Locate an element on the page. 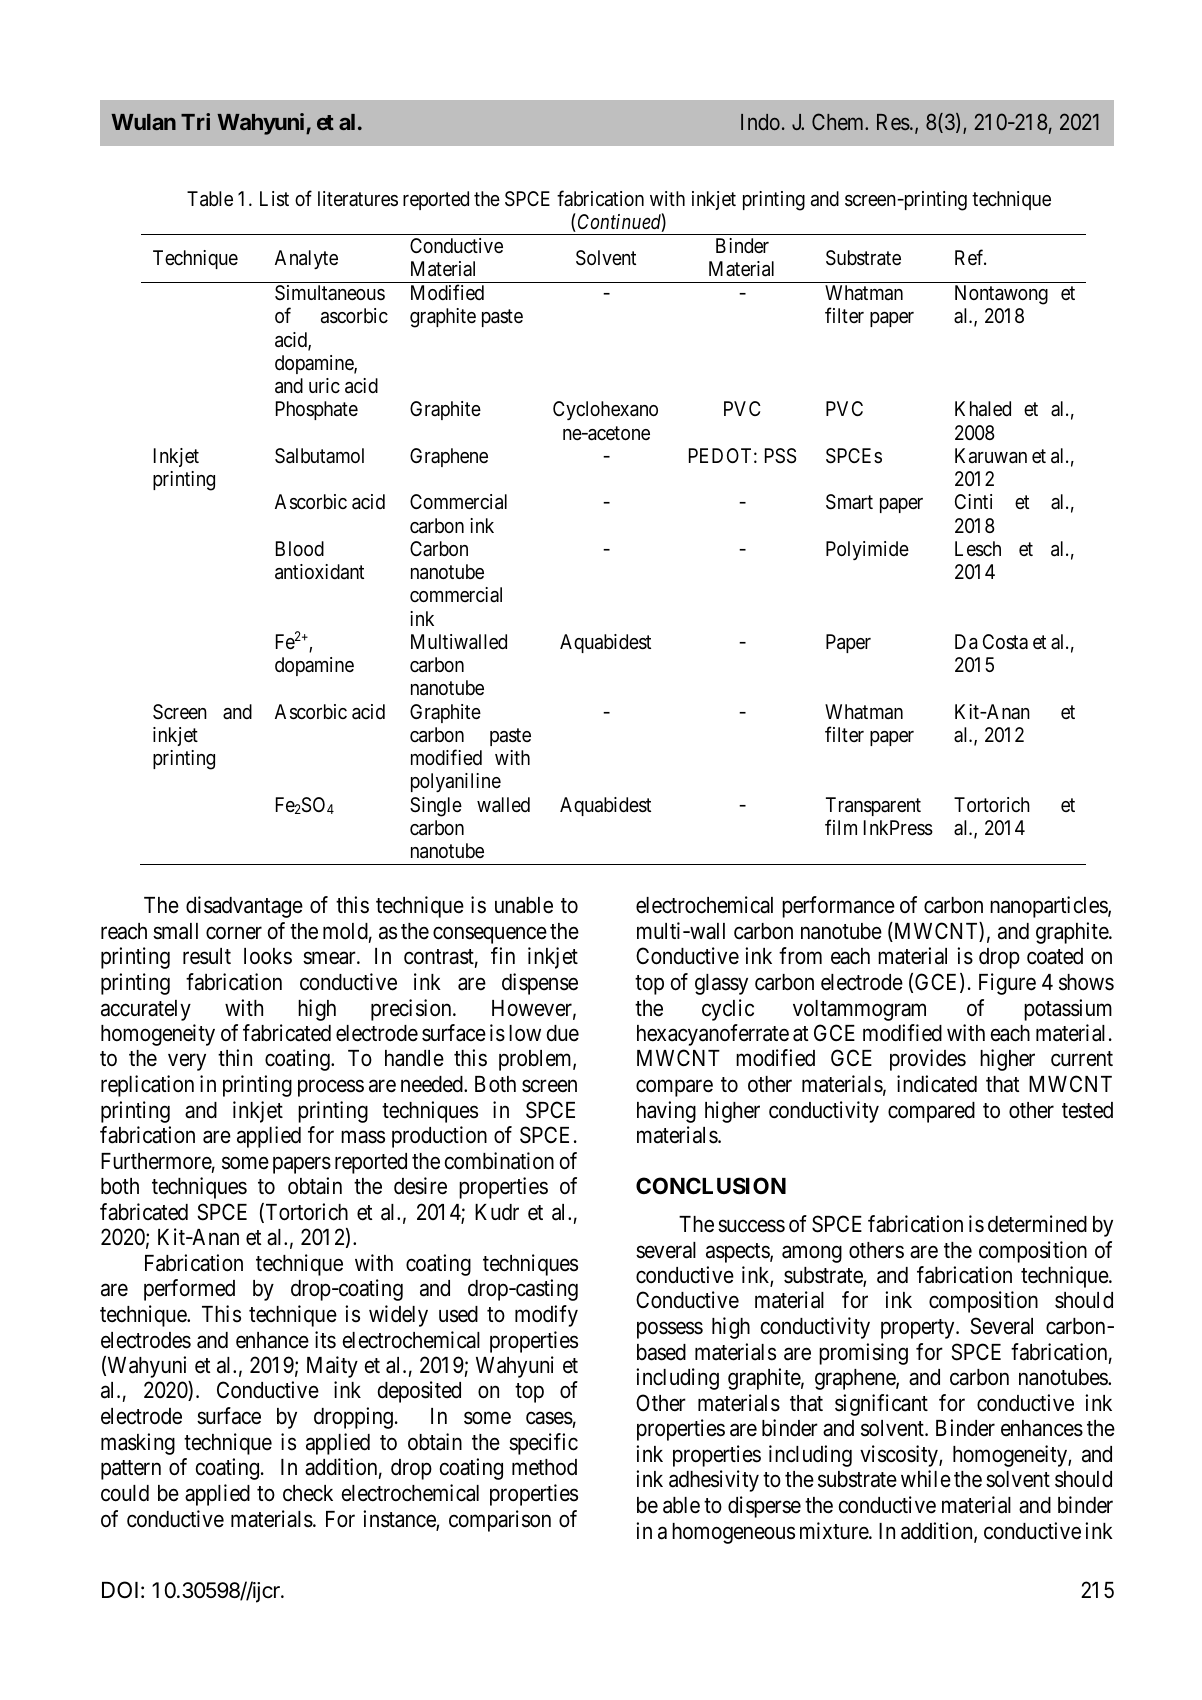  Ref is located at coordinates (970, 257).
